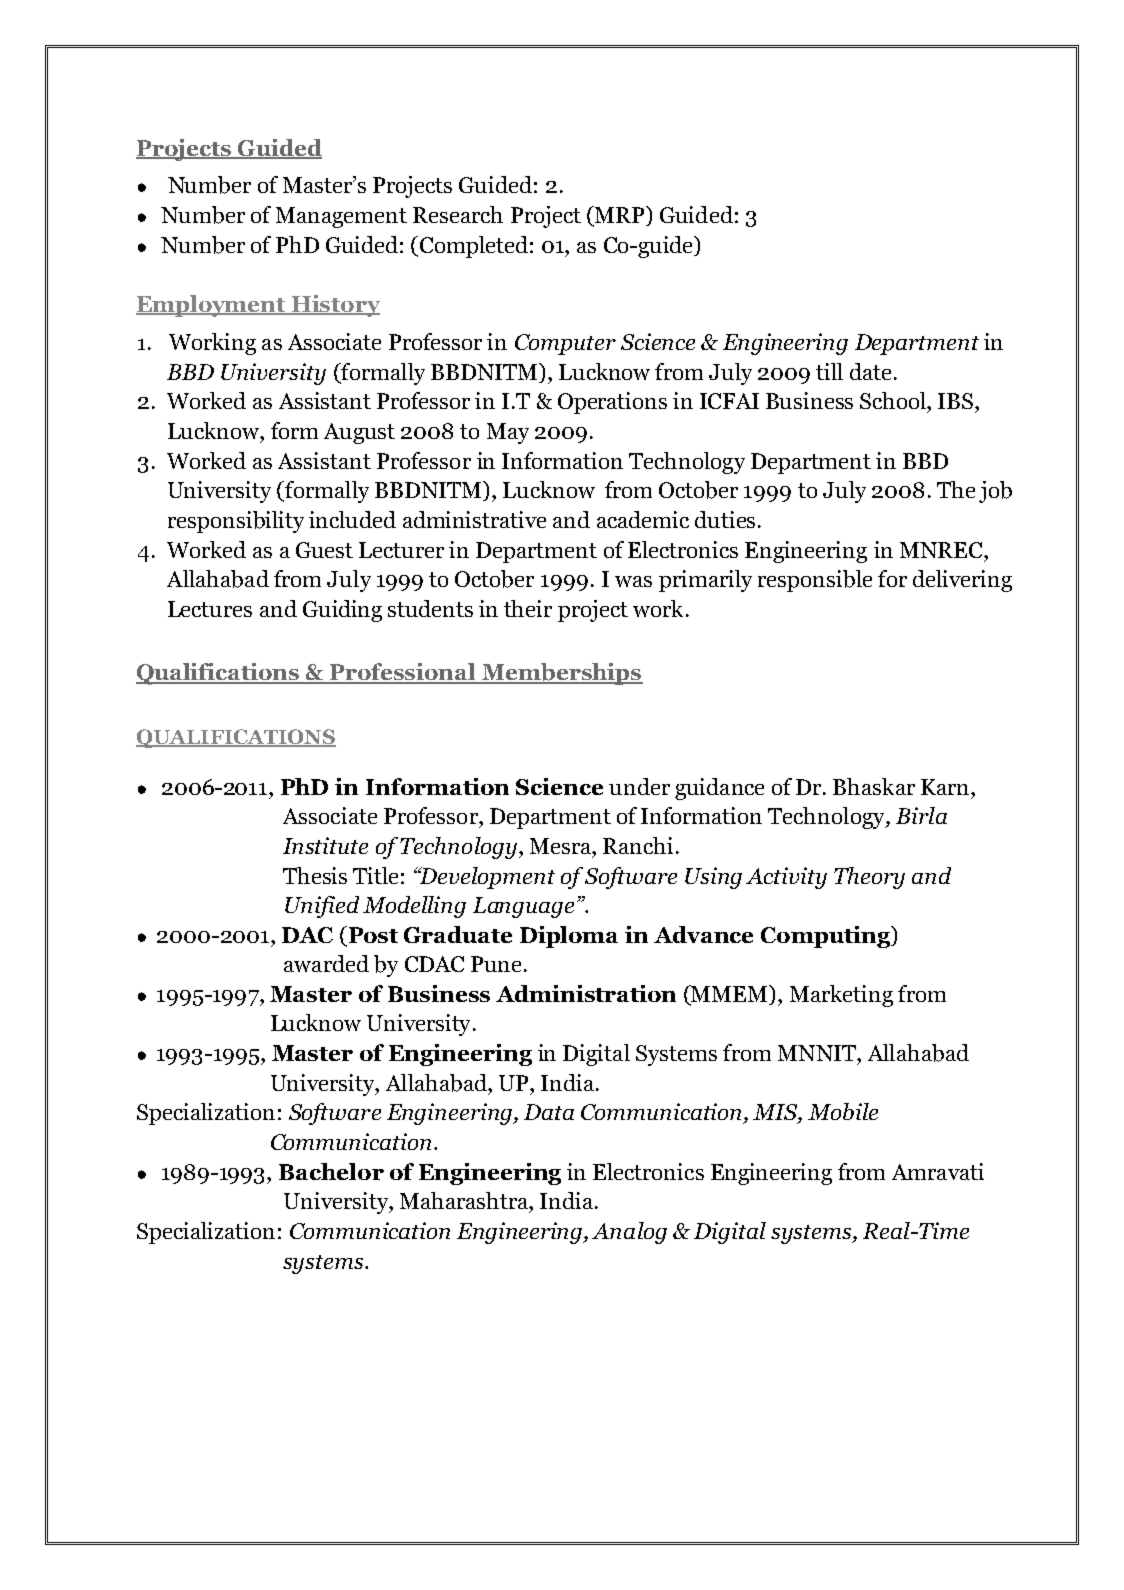  What do you see at coordinates (331, 1171) in the image?
I see `Bachelor` at bounding box center [331, 1171].
